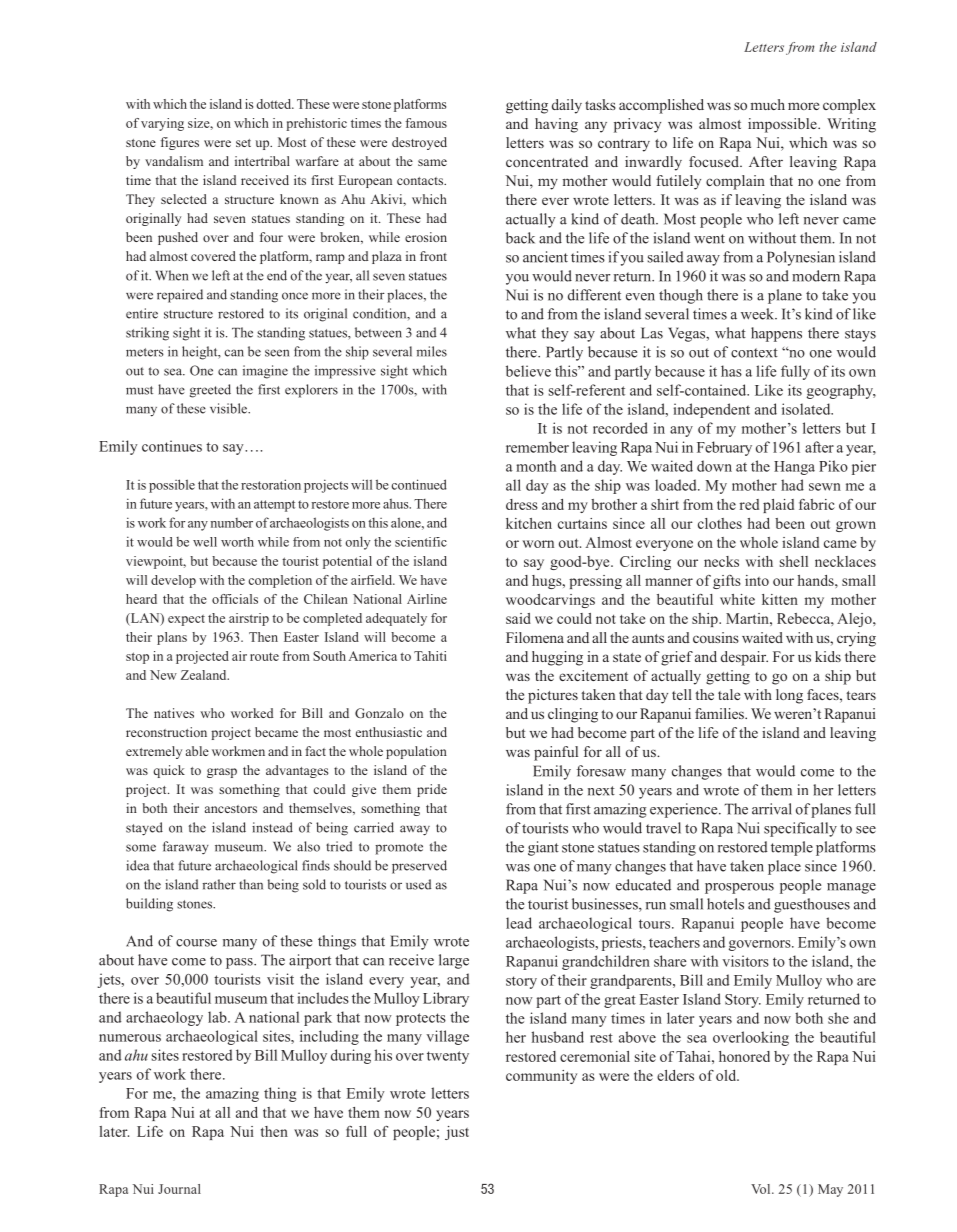  What do you see at coordinates (556, 753) in the screenshot?
I see `painful` at bounding box center [556, 753].
